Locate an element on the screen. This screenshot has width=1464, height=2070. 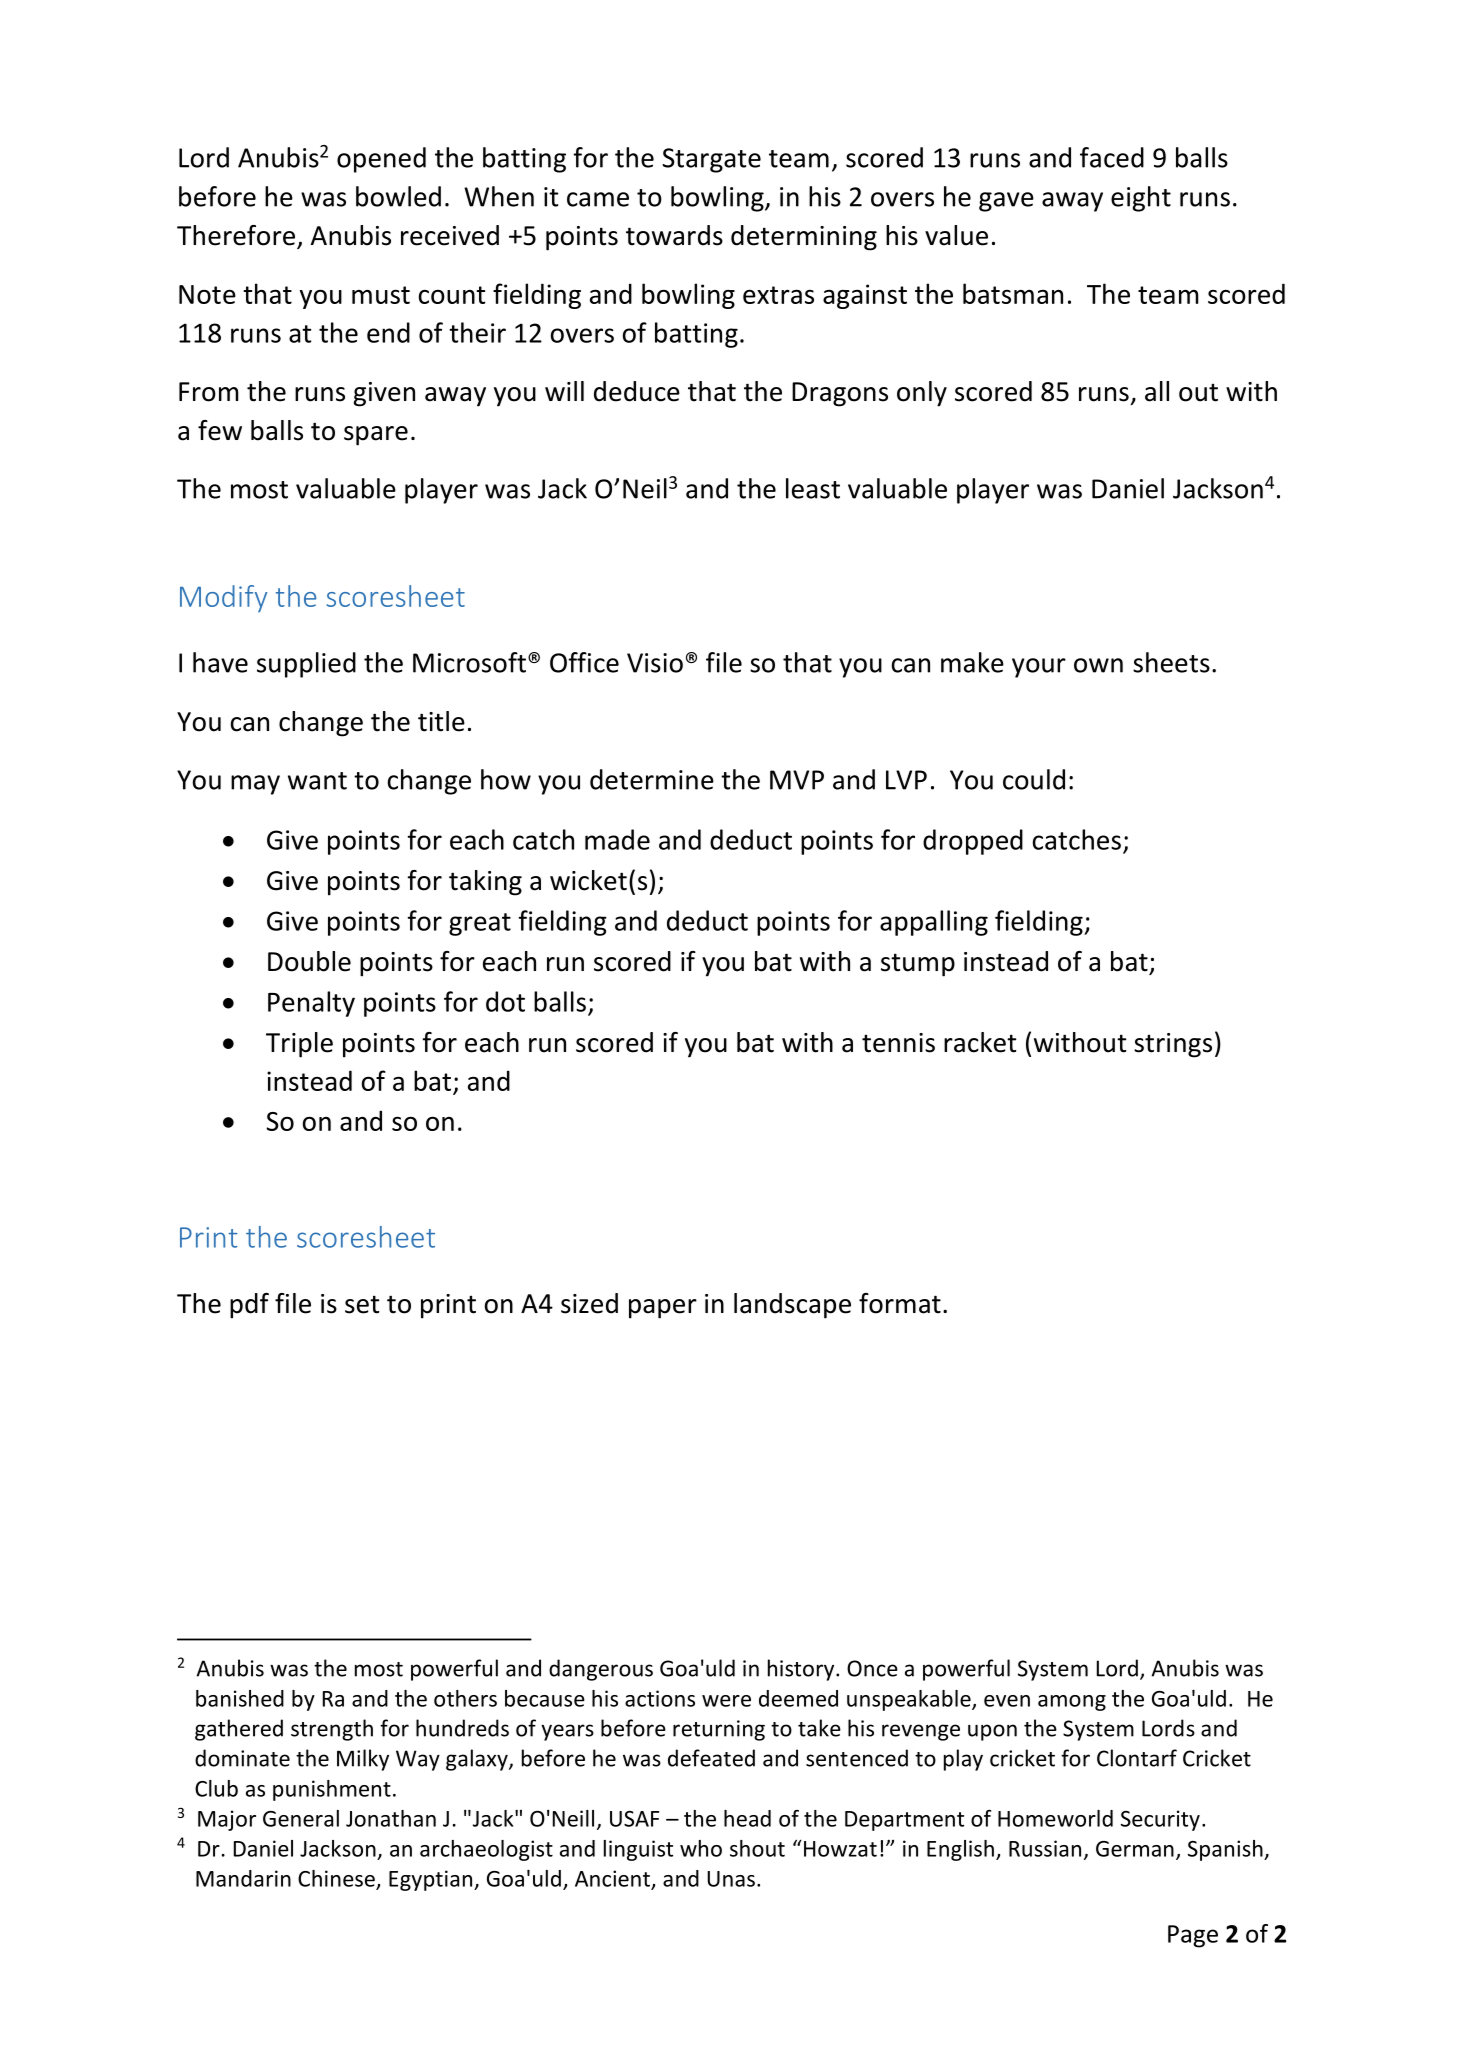
Triple is located at coordinates (299, 1045).
